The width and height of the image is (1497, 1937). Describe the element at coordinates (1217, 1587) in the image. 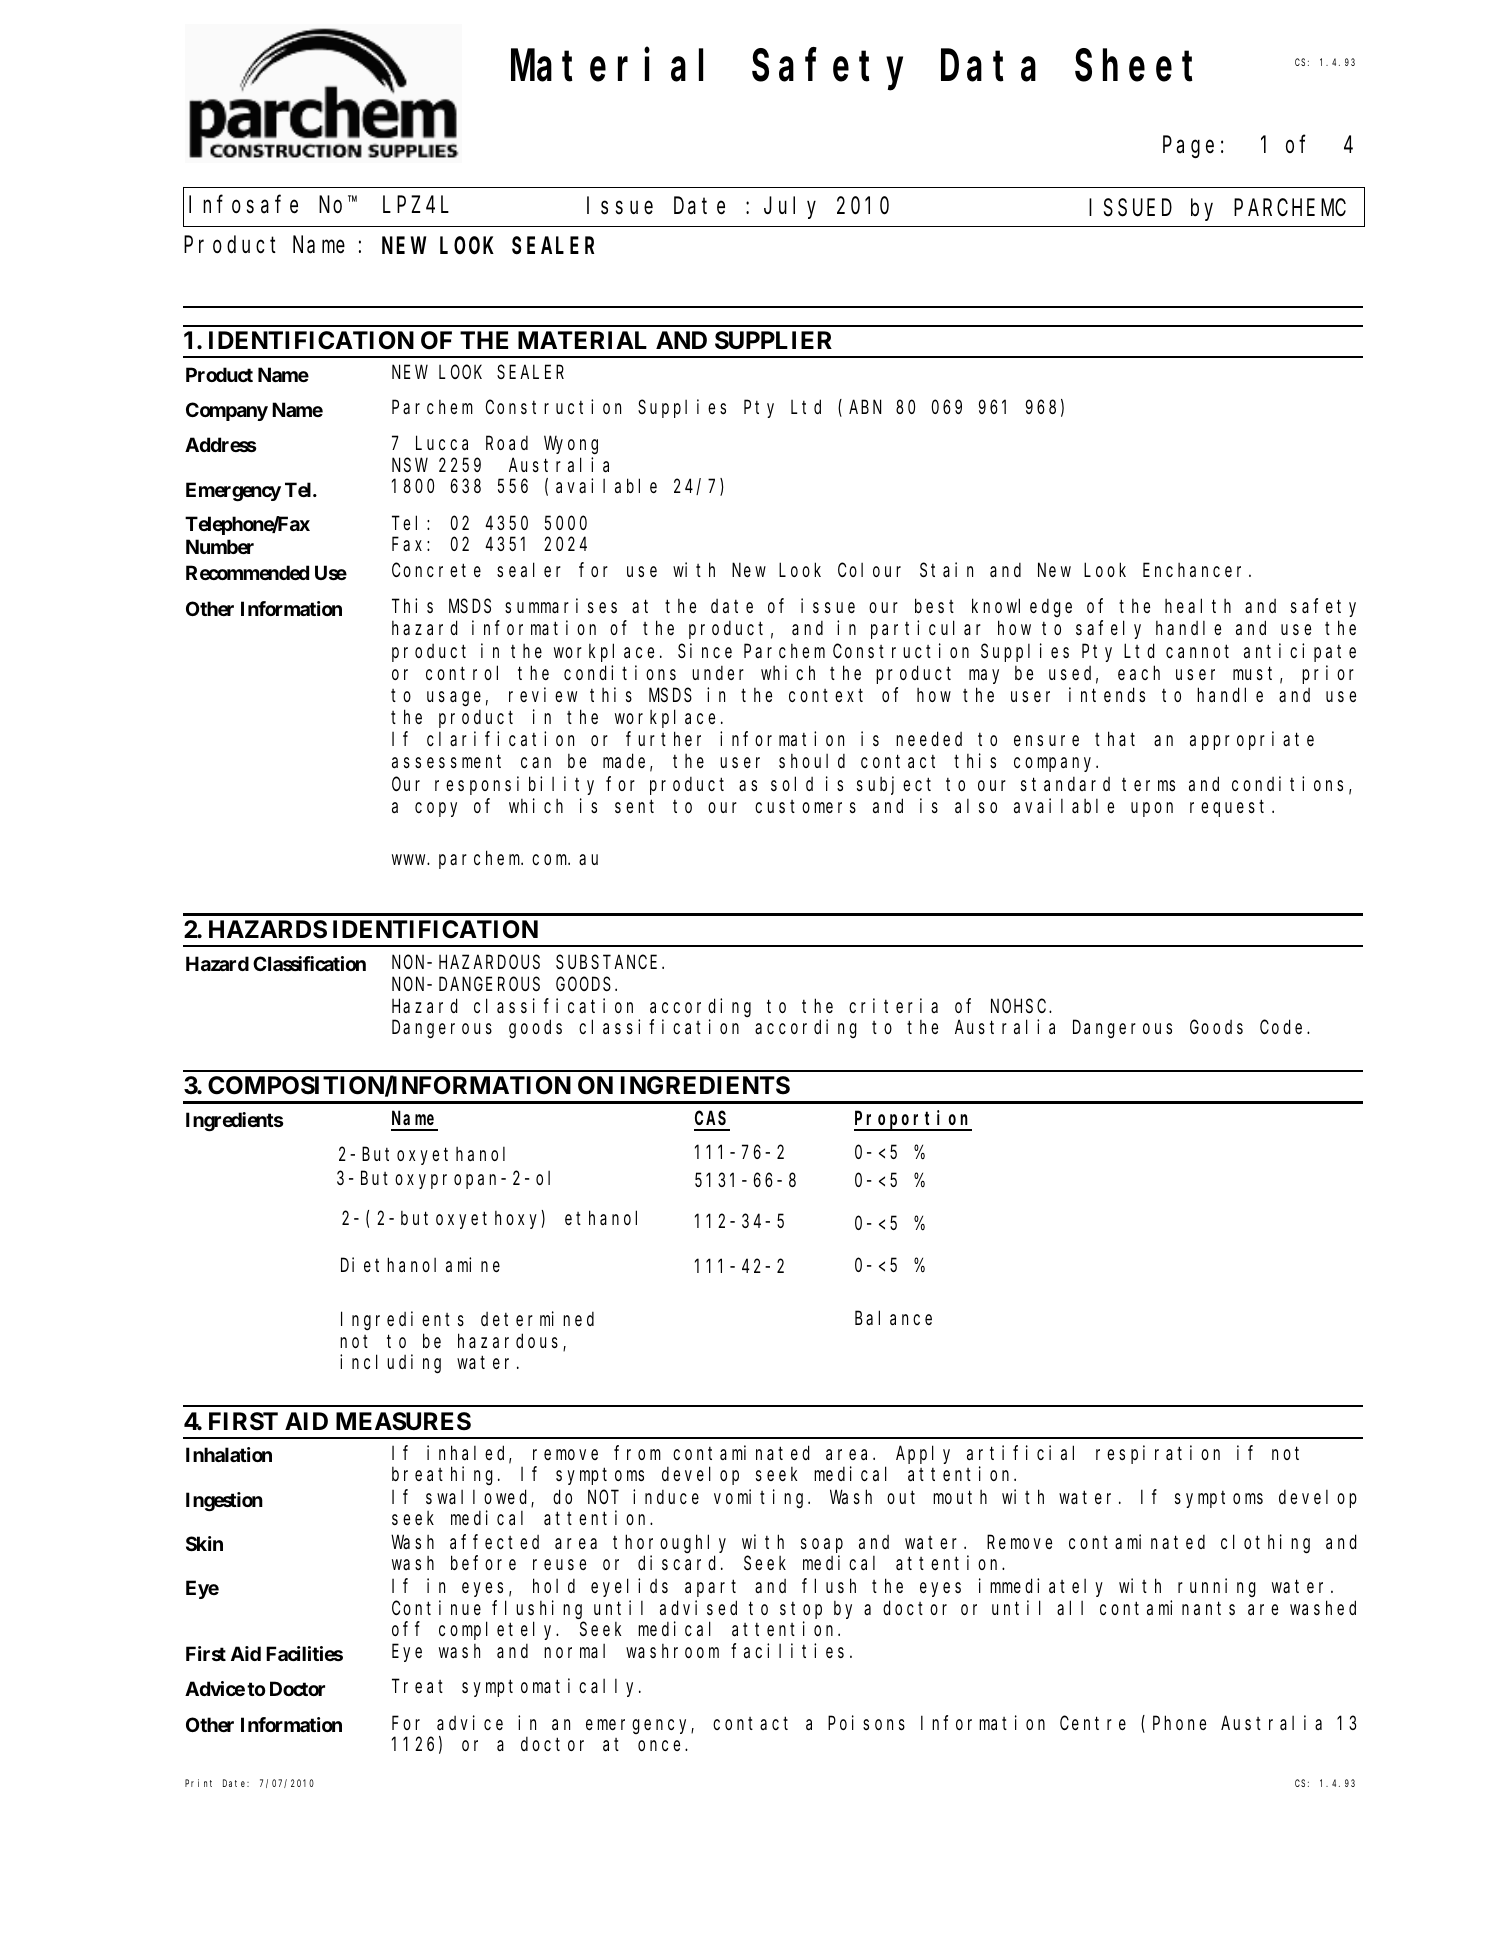

I see `running` at that location.
